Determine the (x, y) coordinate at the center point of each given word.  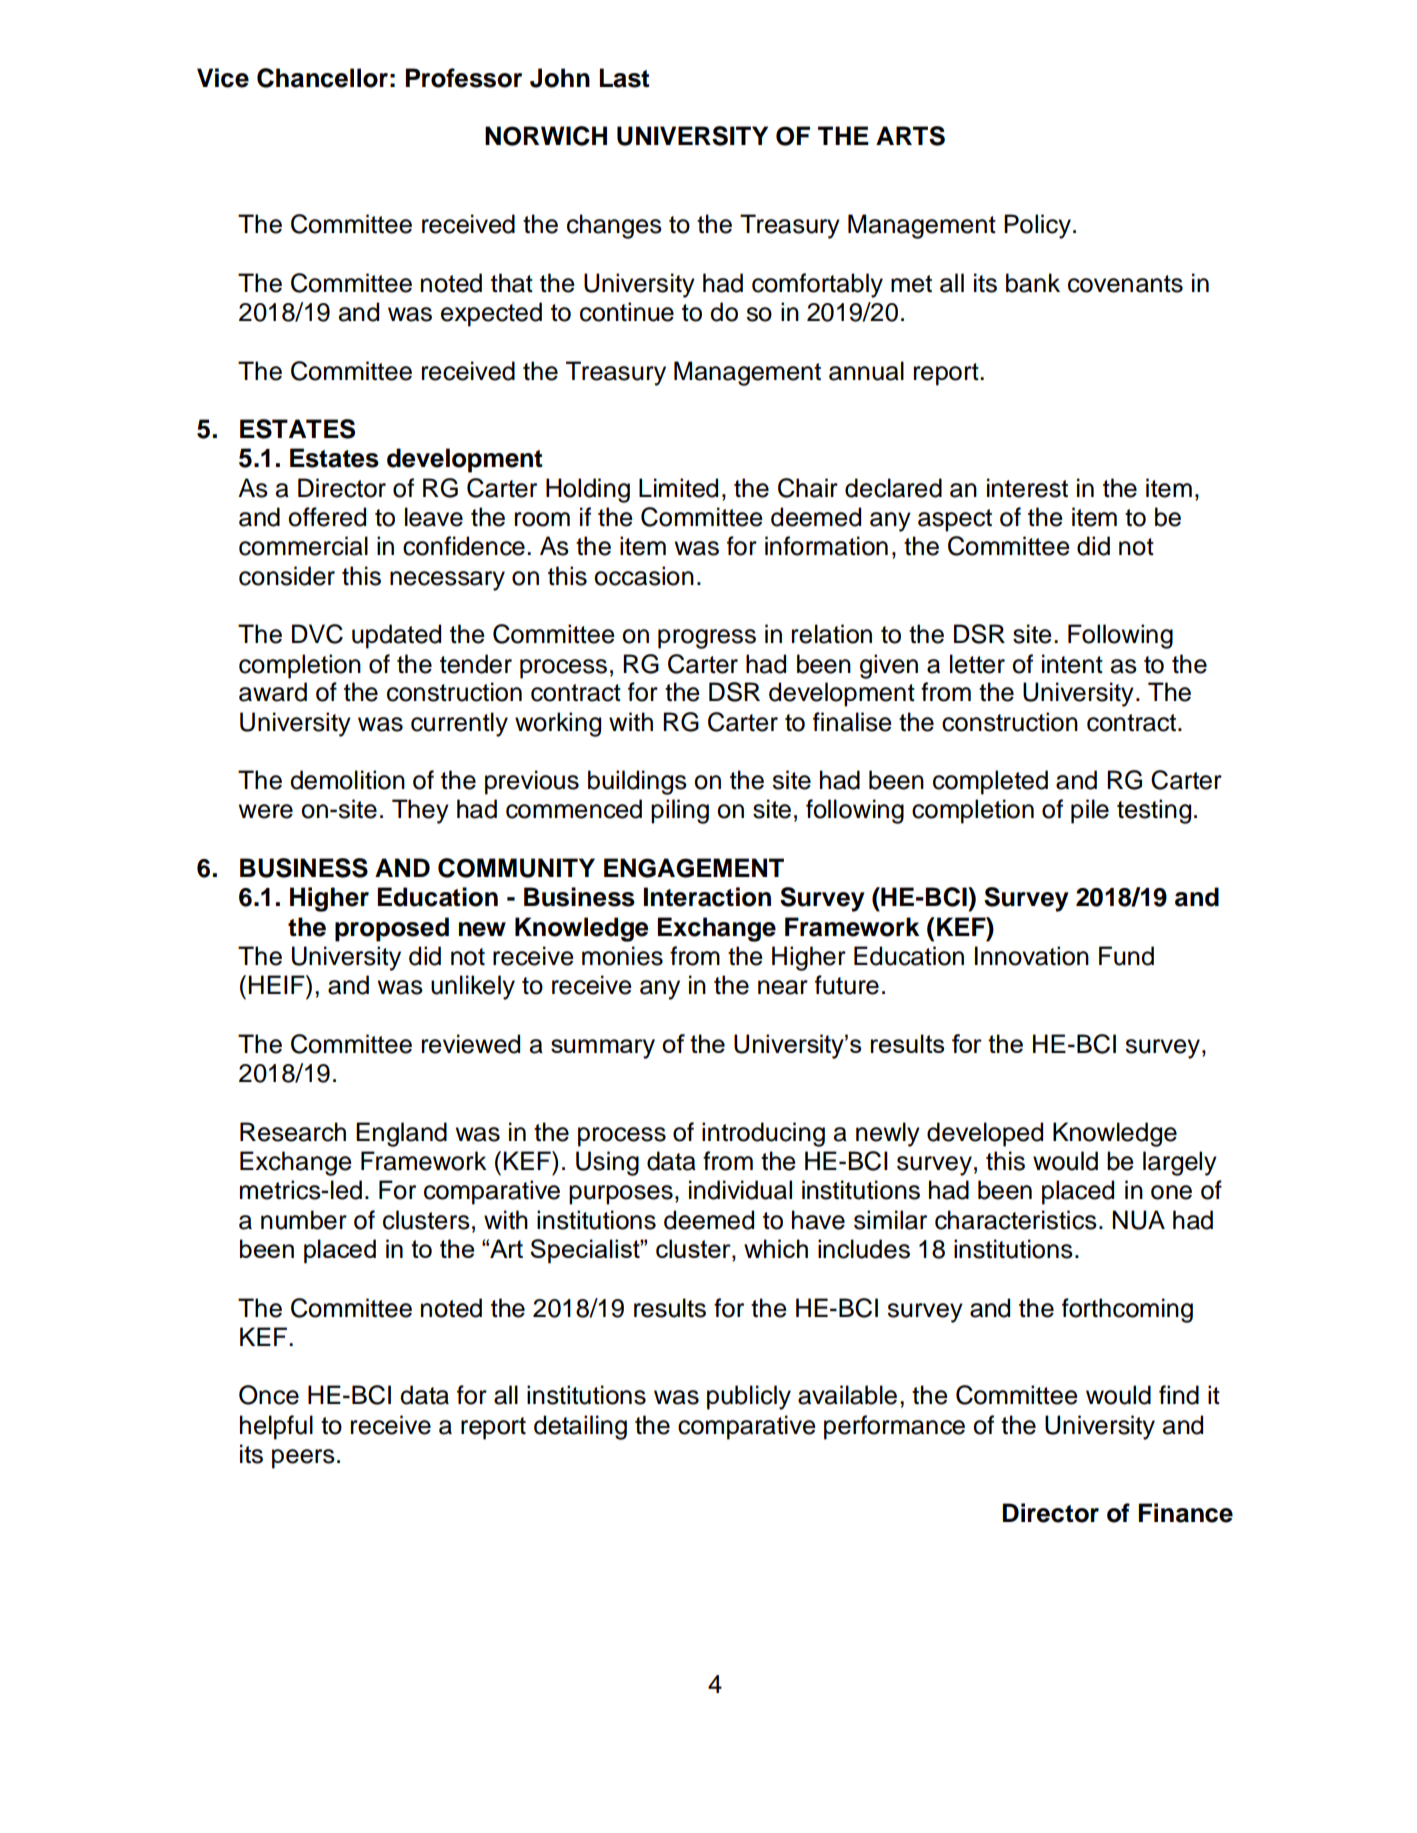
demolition (347, 780)
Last (624, 78)
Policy (1037, 226)
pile (1090, 811)
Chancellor (322, 78)
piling (680, 811)
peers (303, 1459)
